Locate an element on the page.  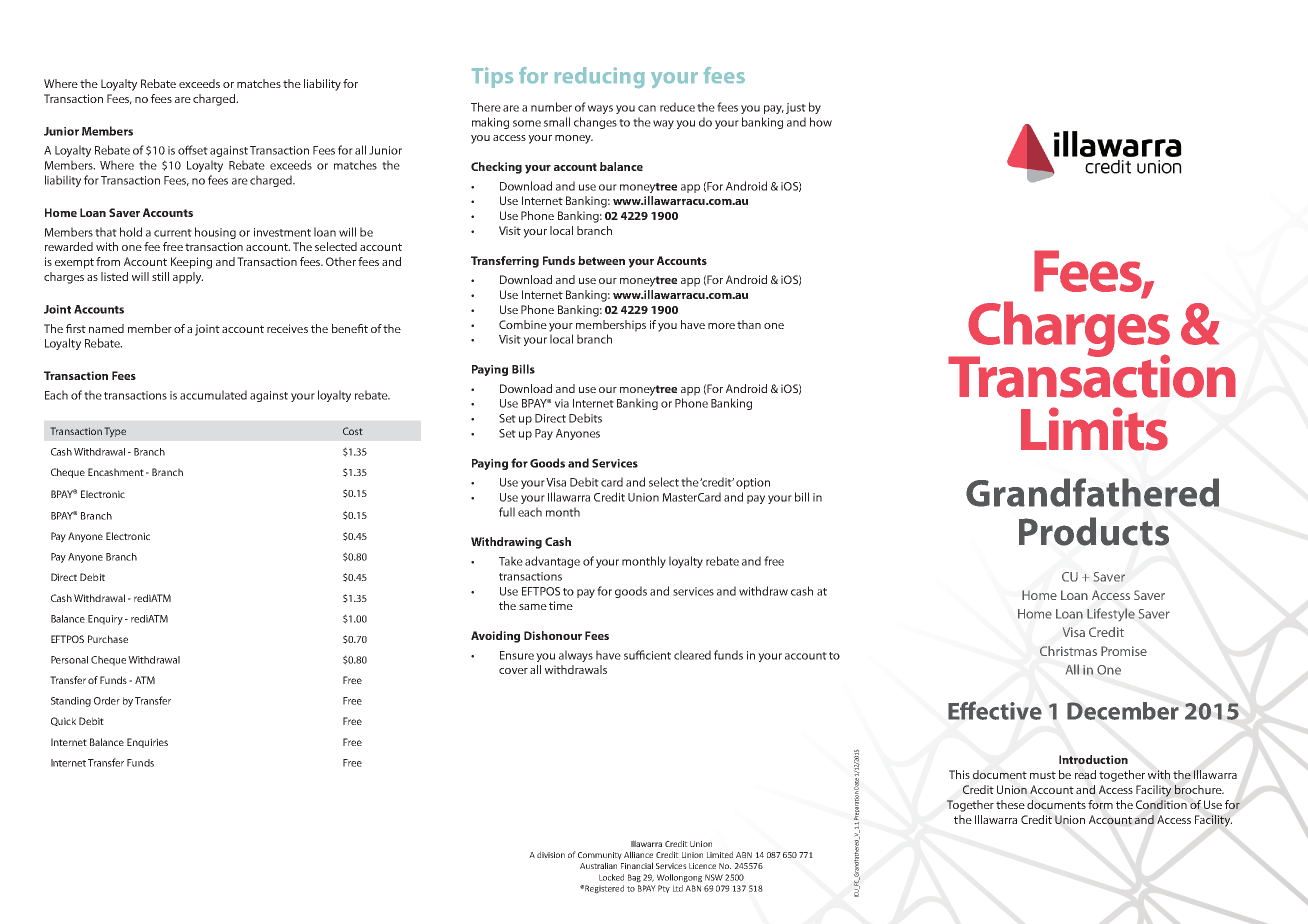
Enquiries is located at coordinates (147, 743).
